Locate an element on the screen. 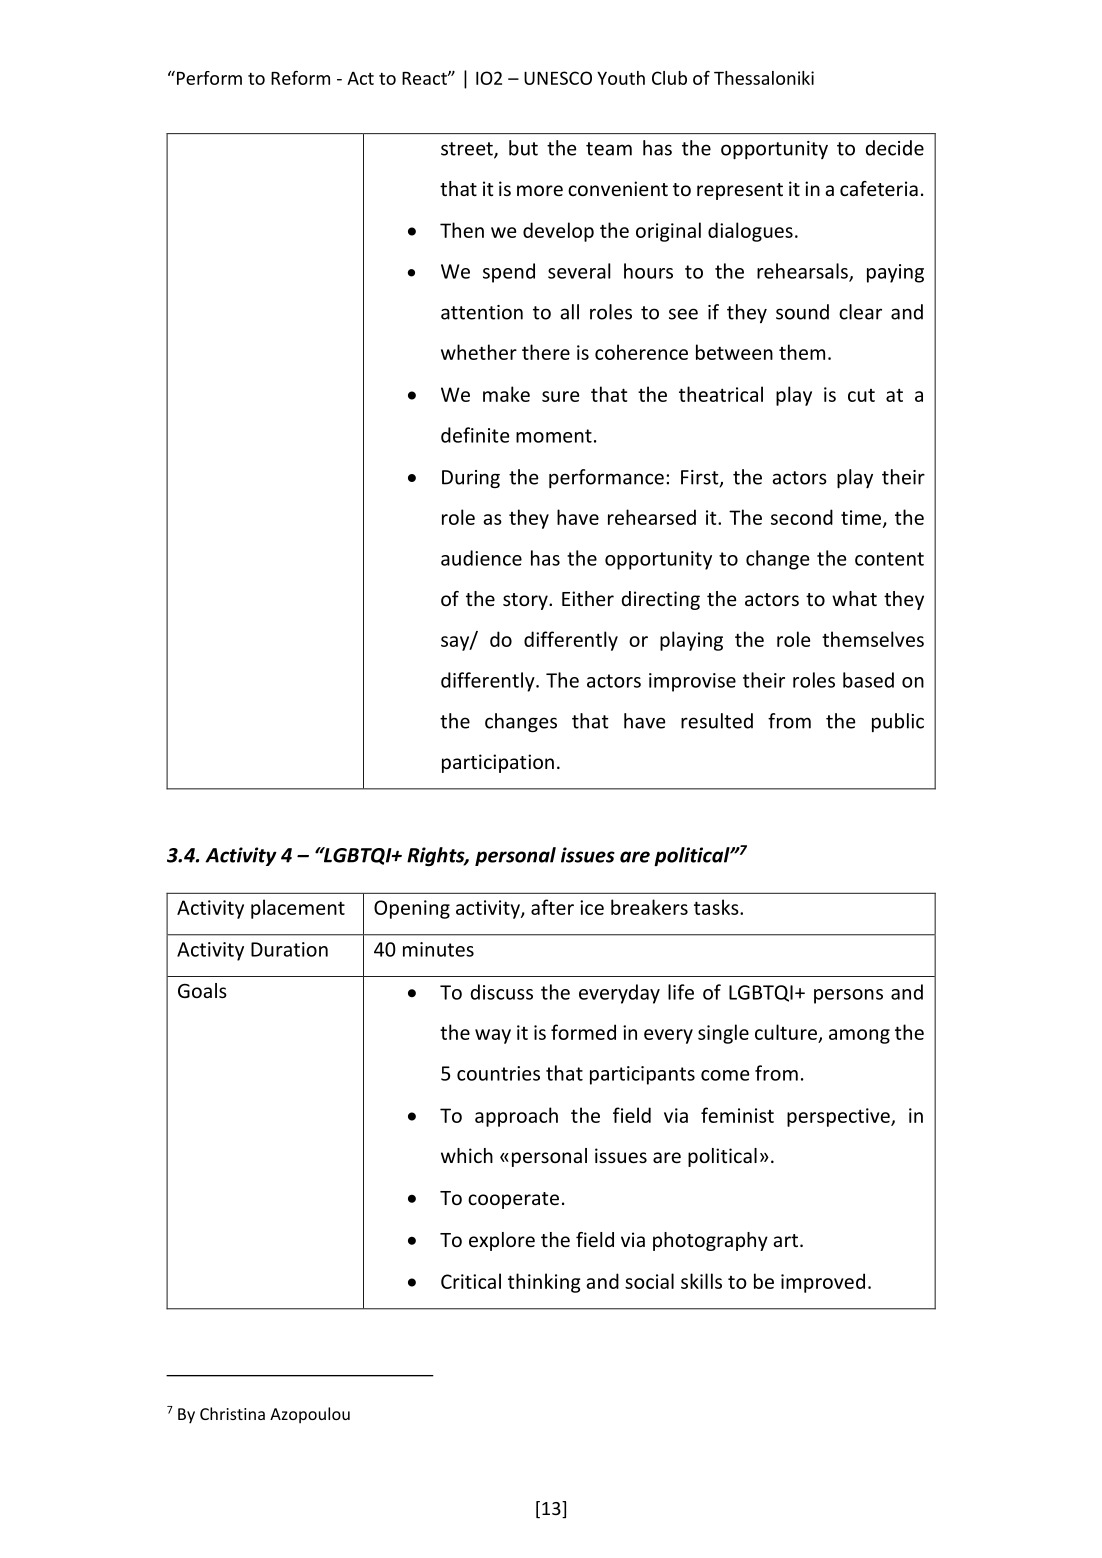 The height and width of the screenshot is (1558, 1102). participation is located at coordinates (498, 763).
